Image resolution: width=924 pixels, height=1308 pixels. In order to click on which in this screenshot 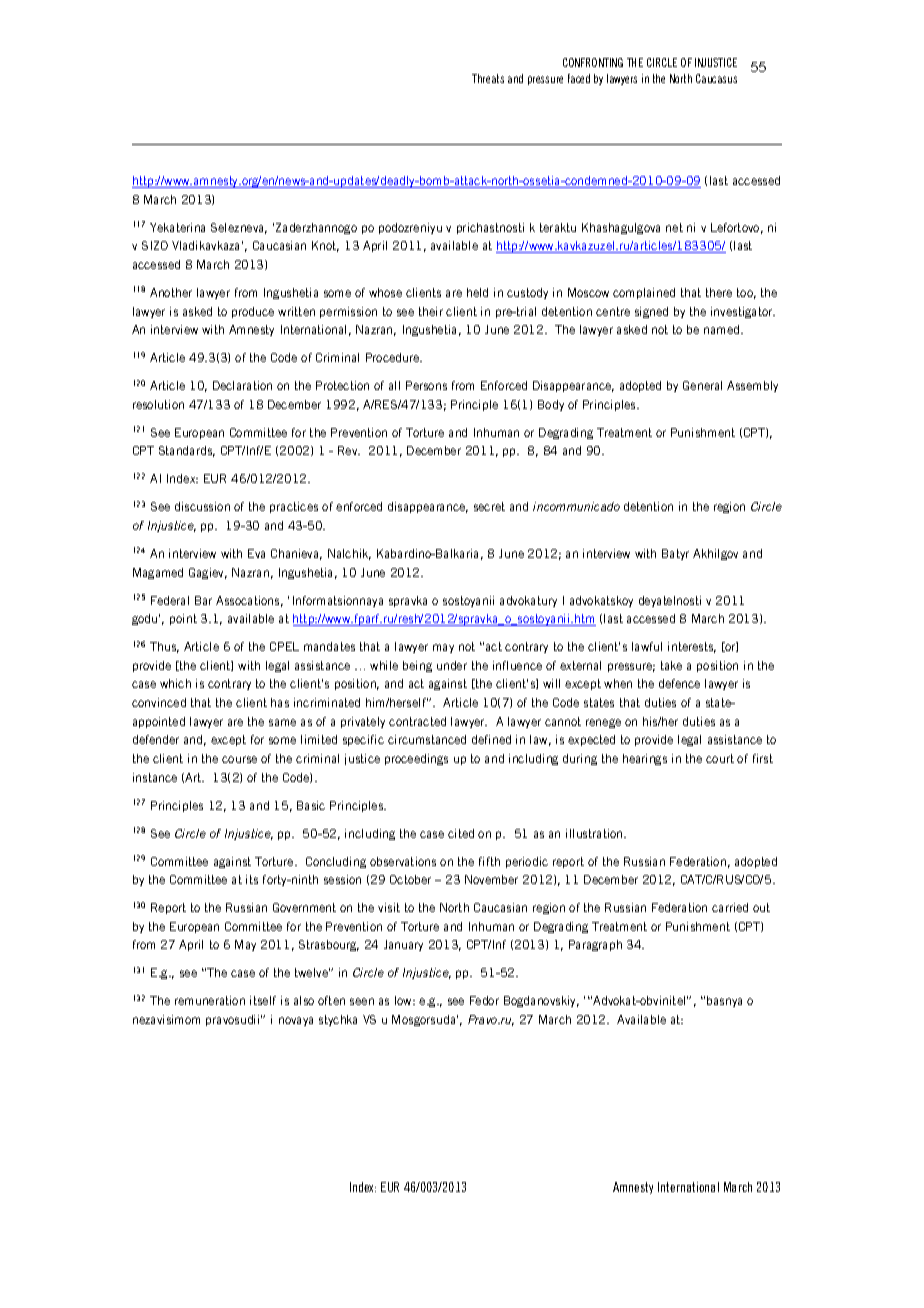, I will do `click(175, 683)`.
